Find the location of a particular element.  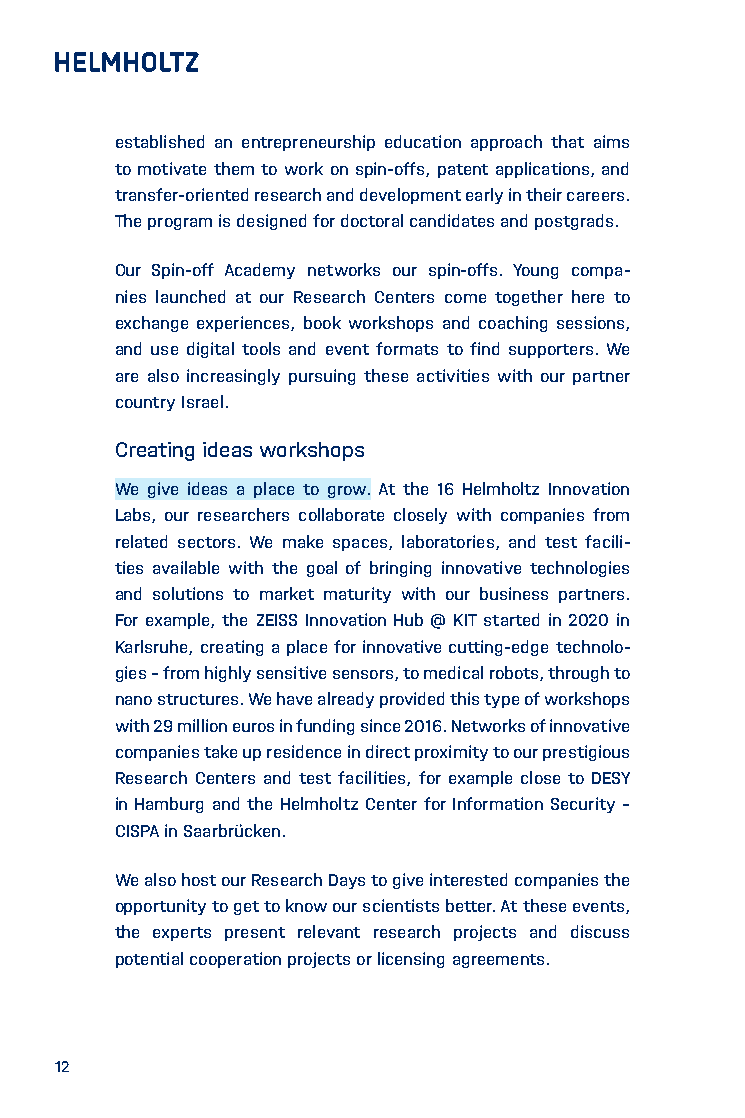

relevant is located at coordinates (329, 931).
